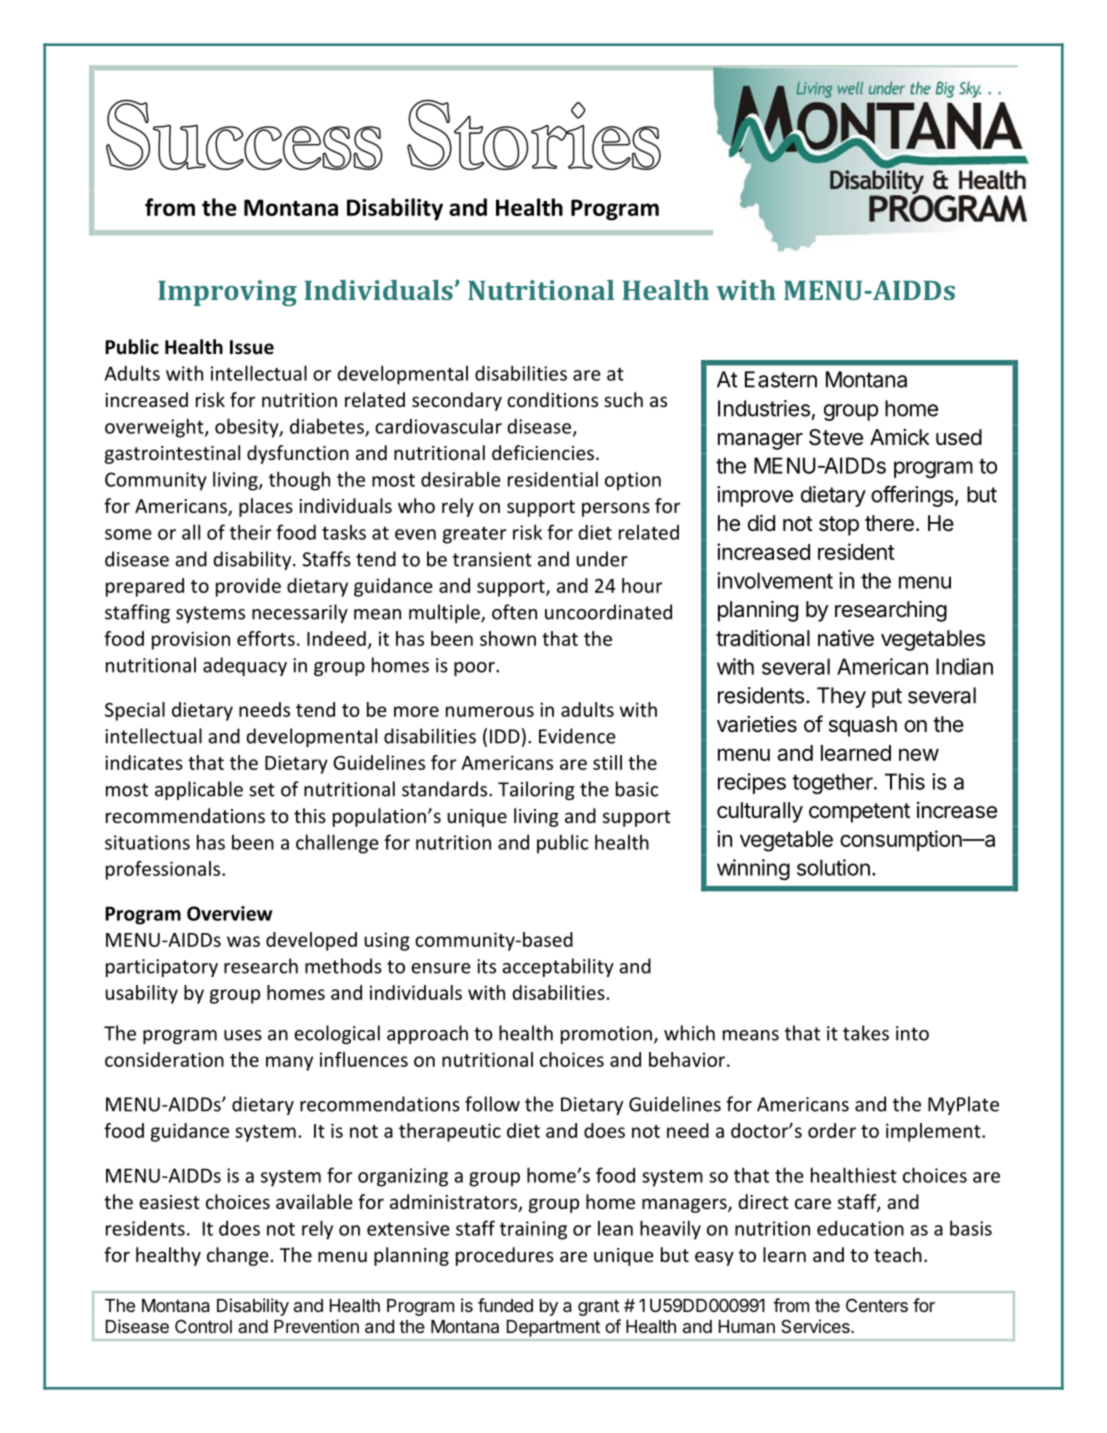  What do you see at coordinates (846, 638) in the image?
I see `native` at bounding box center [846, 638].
